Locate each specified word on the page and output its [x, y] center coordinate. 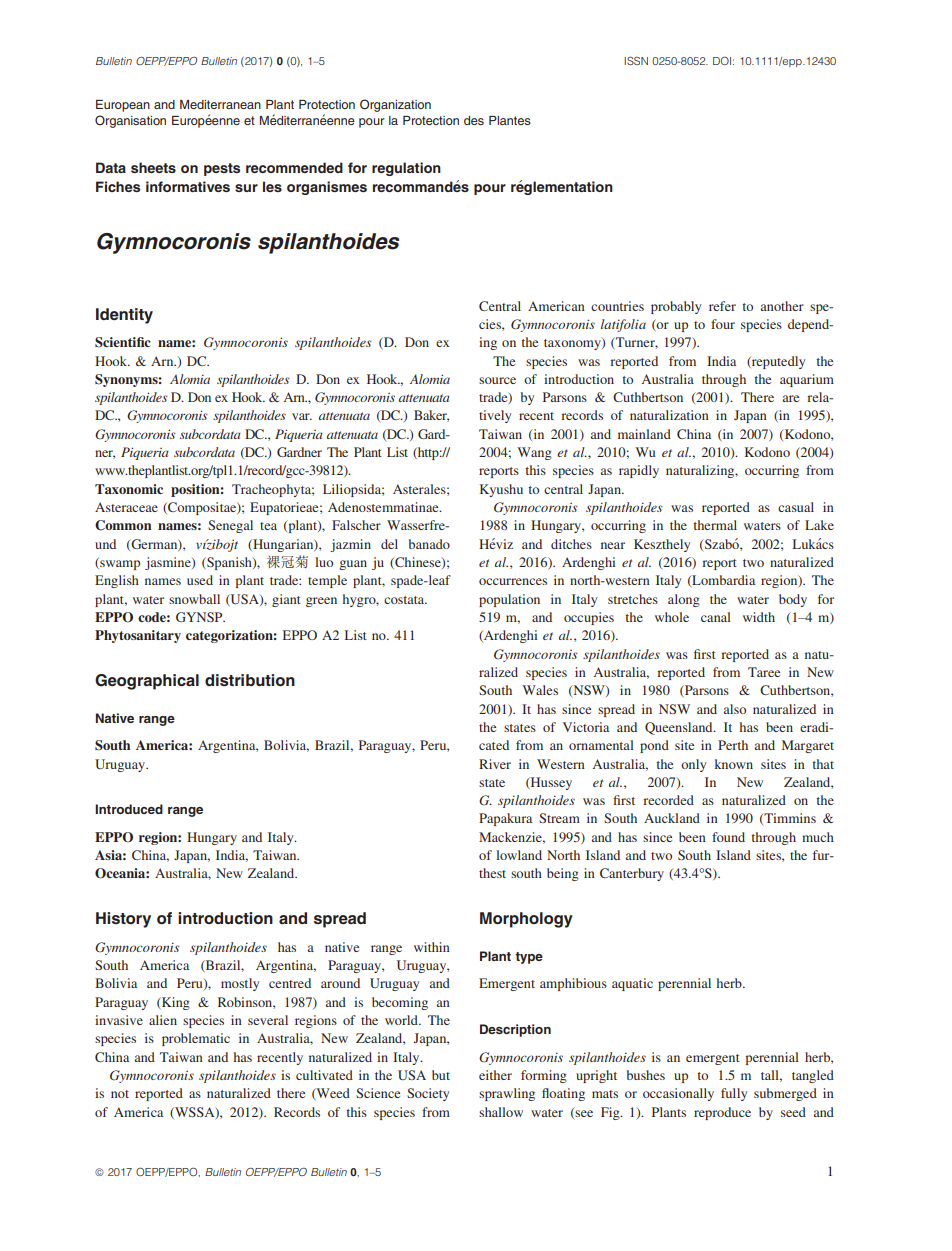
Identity [124, 316]
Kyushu [501, 490]
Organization [395, 105]
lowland [519, 855]
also [735, 709]
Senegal [230, 526]
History [123, 920]
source [497, 380]
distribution [250, 680]
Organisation [130, 121]
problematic [196, 1039]
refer [722, 306]
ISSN [636, 60]
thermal [715, 525]
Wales [540, 690]
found [728, 837]
